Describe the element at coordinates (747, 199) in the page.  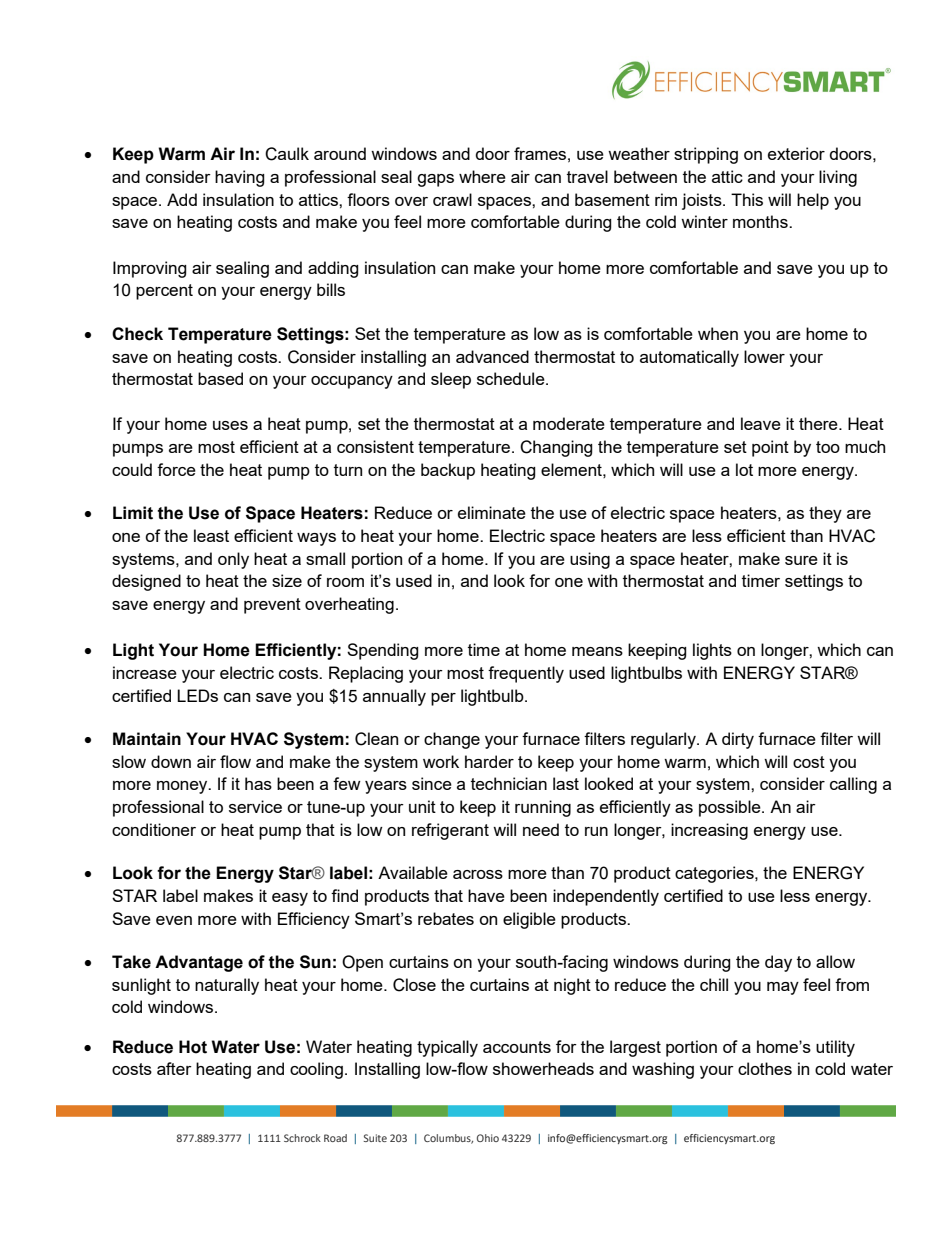
I see `This` at that location.
